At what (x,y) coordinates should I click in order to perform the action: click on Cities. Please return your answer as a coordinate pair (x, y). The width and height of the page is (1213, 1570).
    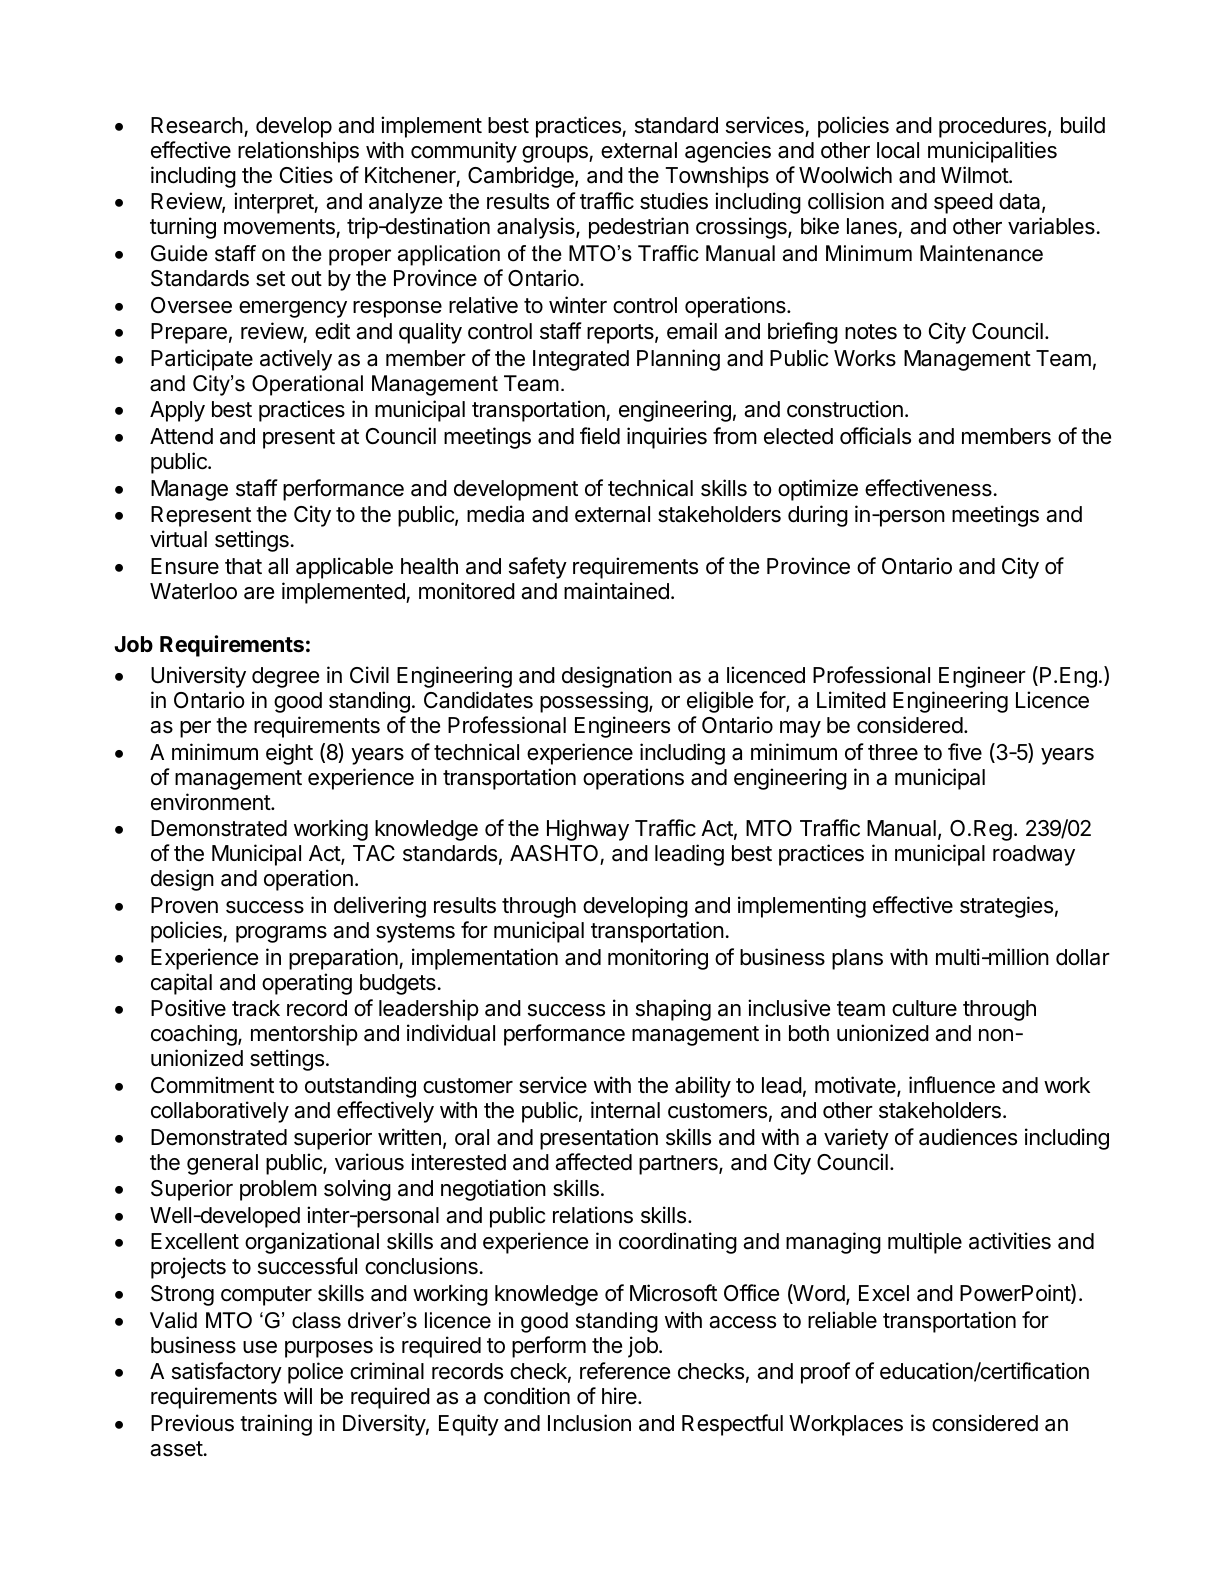
    Looking at the image, I should click on (306, 175).
